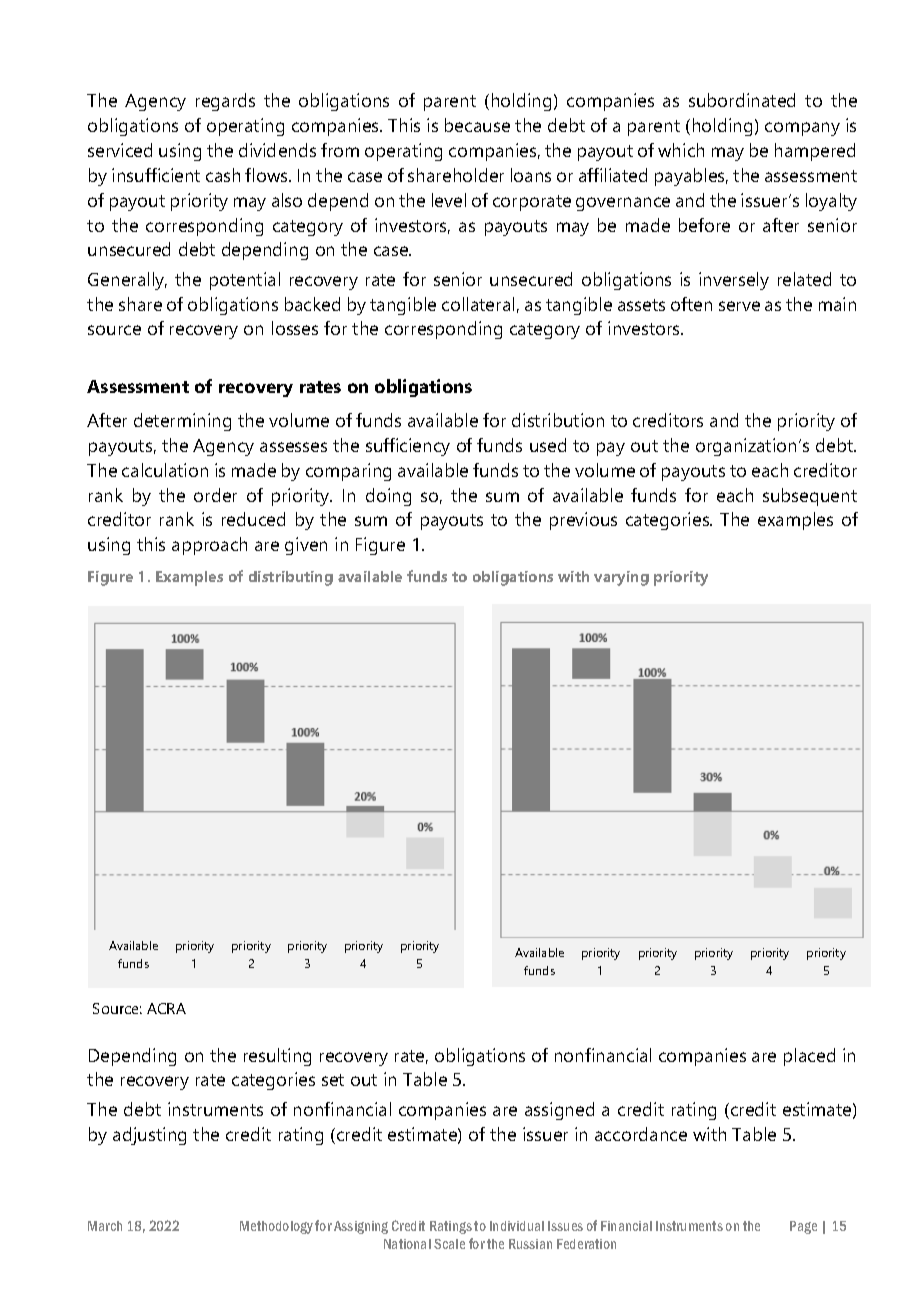 This document has width=924, height=1308. I want to click on because, so click(477, 125).
